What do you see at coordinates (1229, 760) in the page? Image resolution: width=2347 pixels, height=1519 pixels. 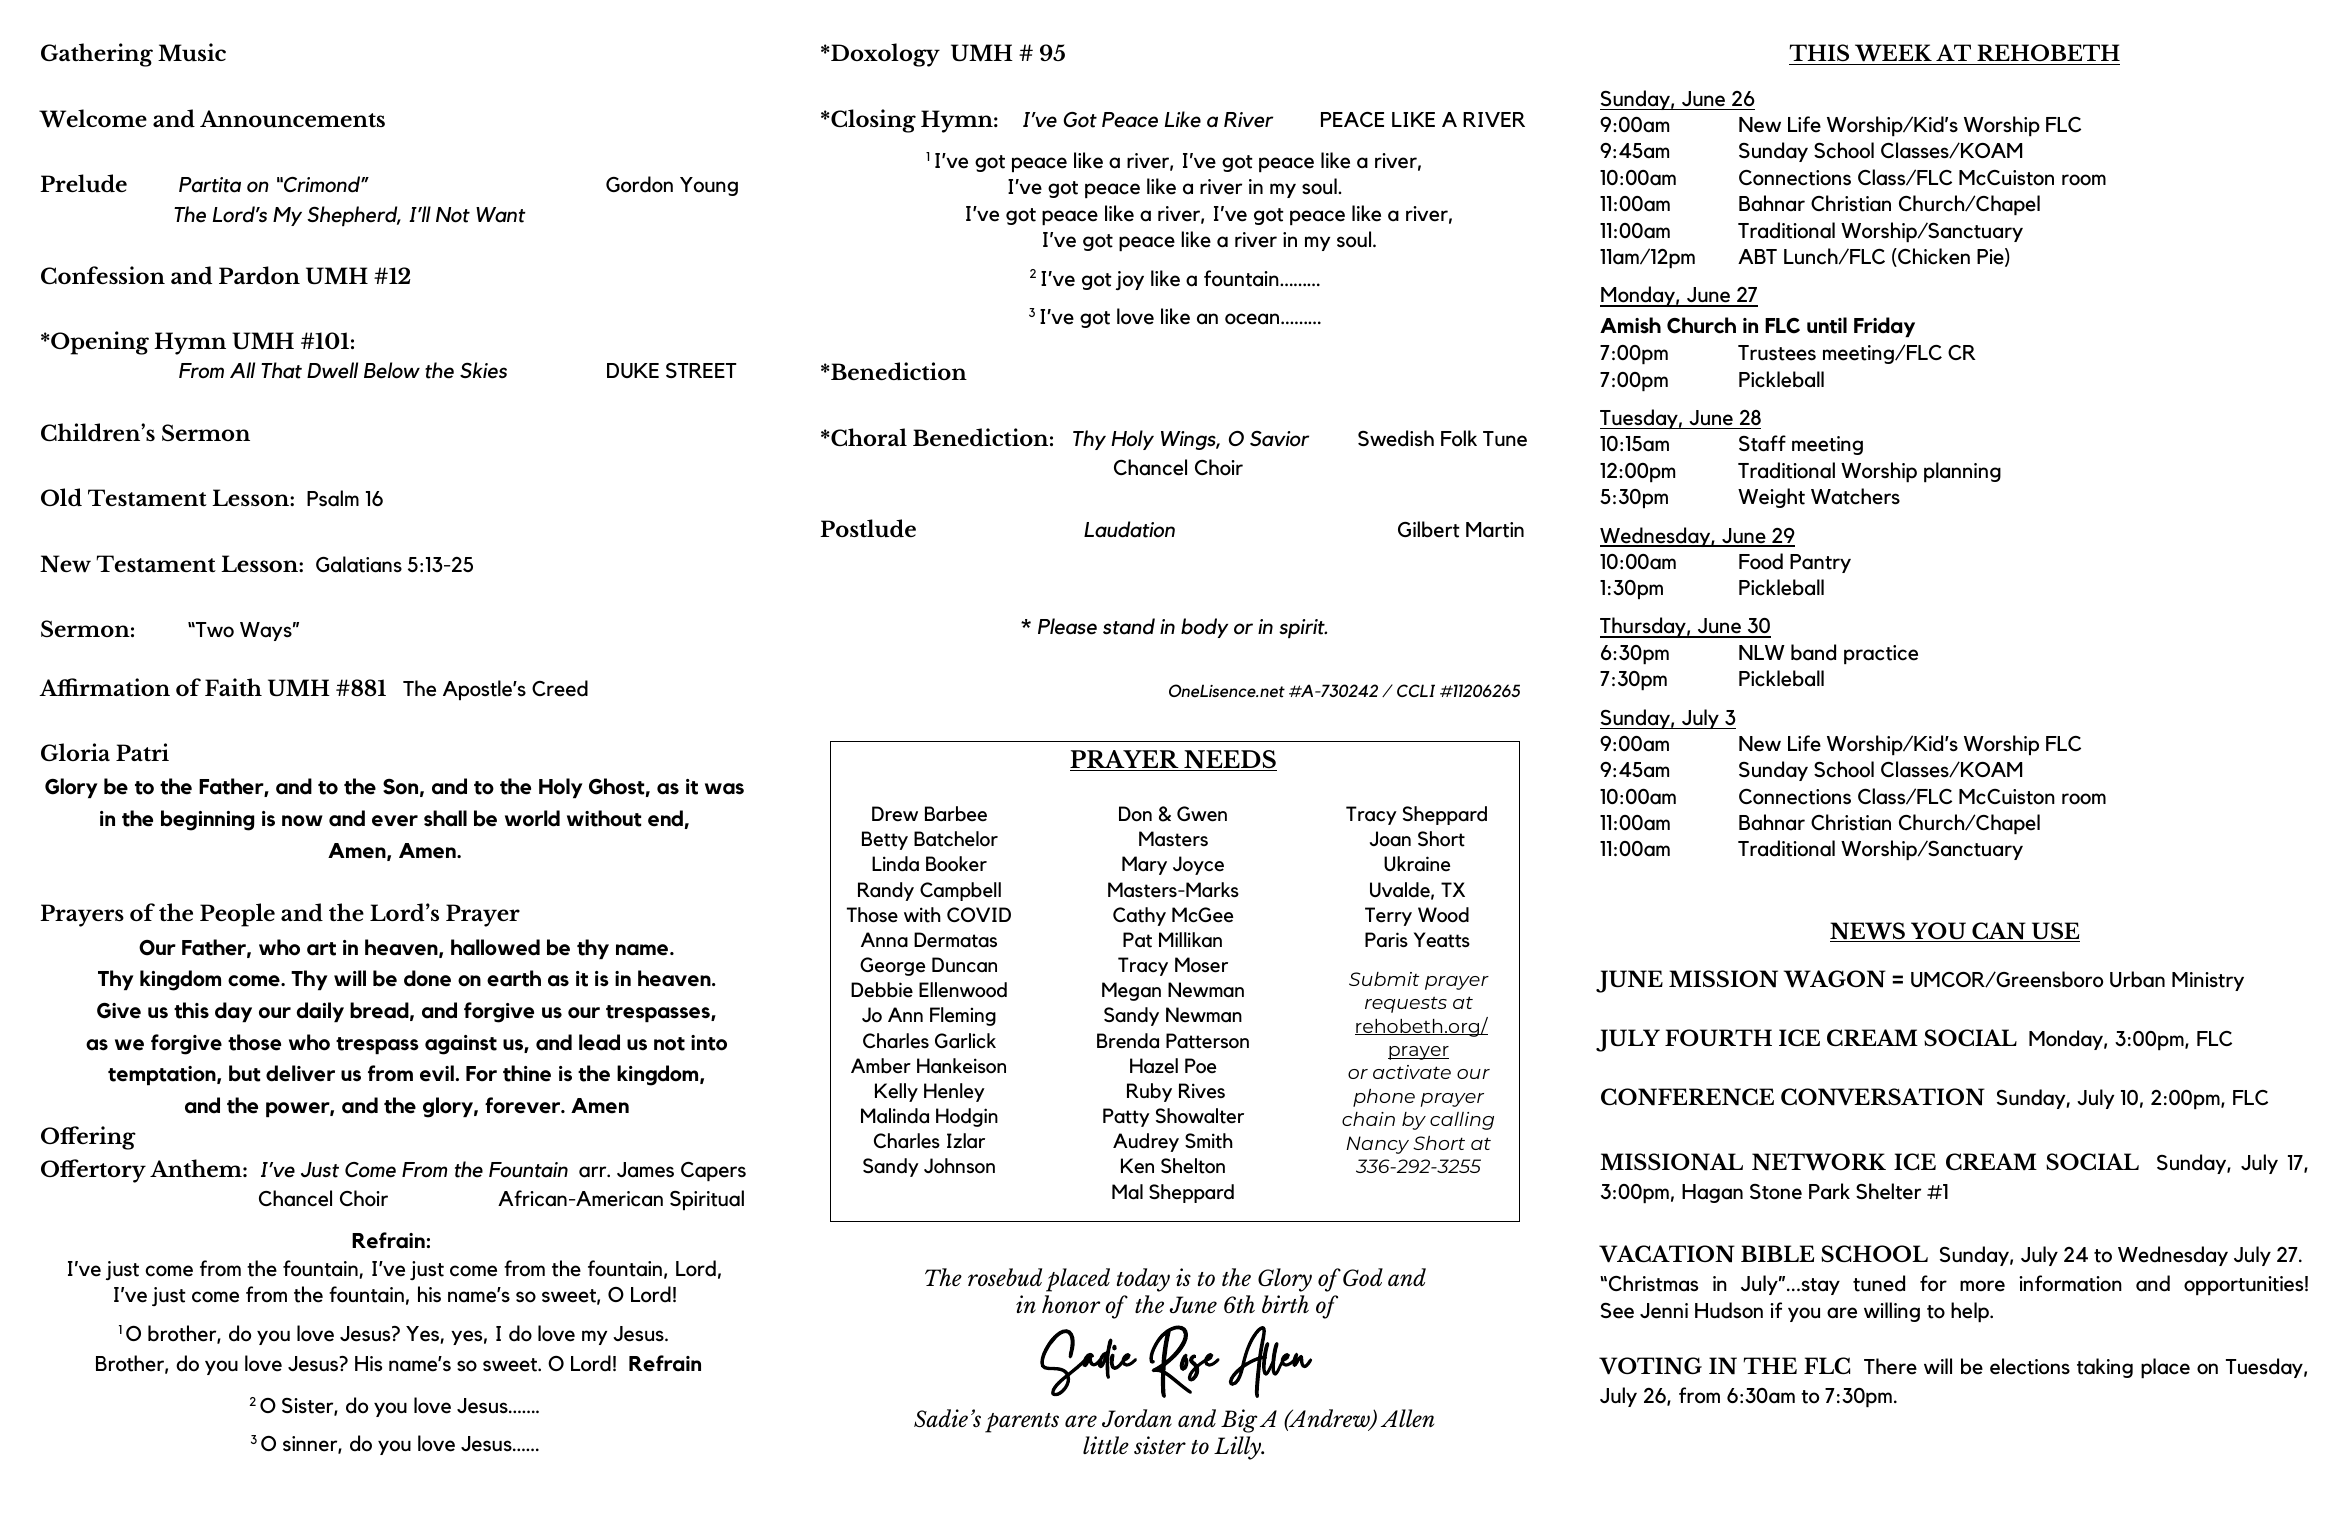 I see `NEEDS` at bounding box center [1229, 760].
